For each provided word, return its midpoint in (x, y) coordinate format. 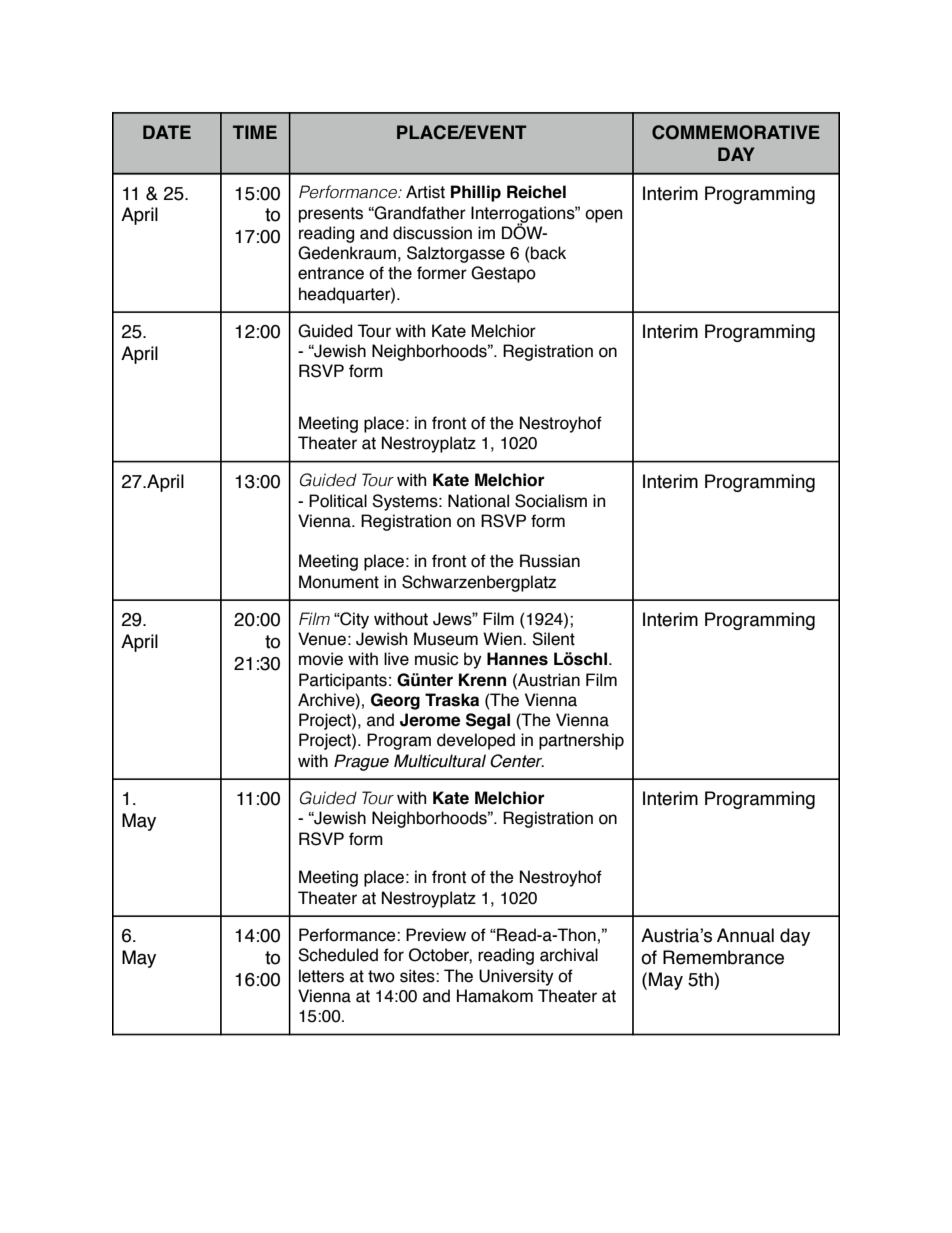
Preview (436, 935)
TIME (255, 132)
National (478, 501)
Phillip (476, 193)
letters (321, 976)
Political (338, 501)
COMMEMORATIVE (736, 132)
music (436, 659)
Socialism (551, 501)
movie (321, 659)
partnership (581, 741)
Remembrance (723, 957)
